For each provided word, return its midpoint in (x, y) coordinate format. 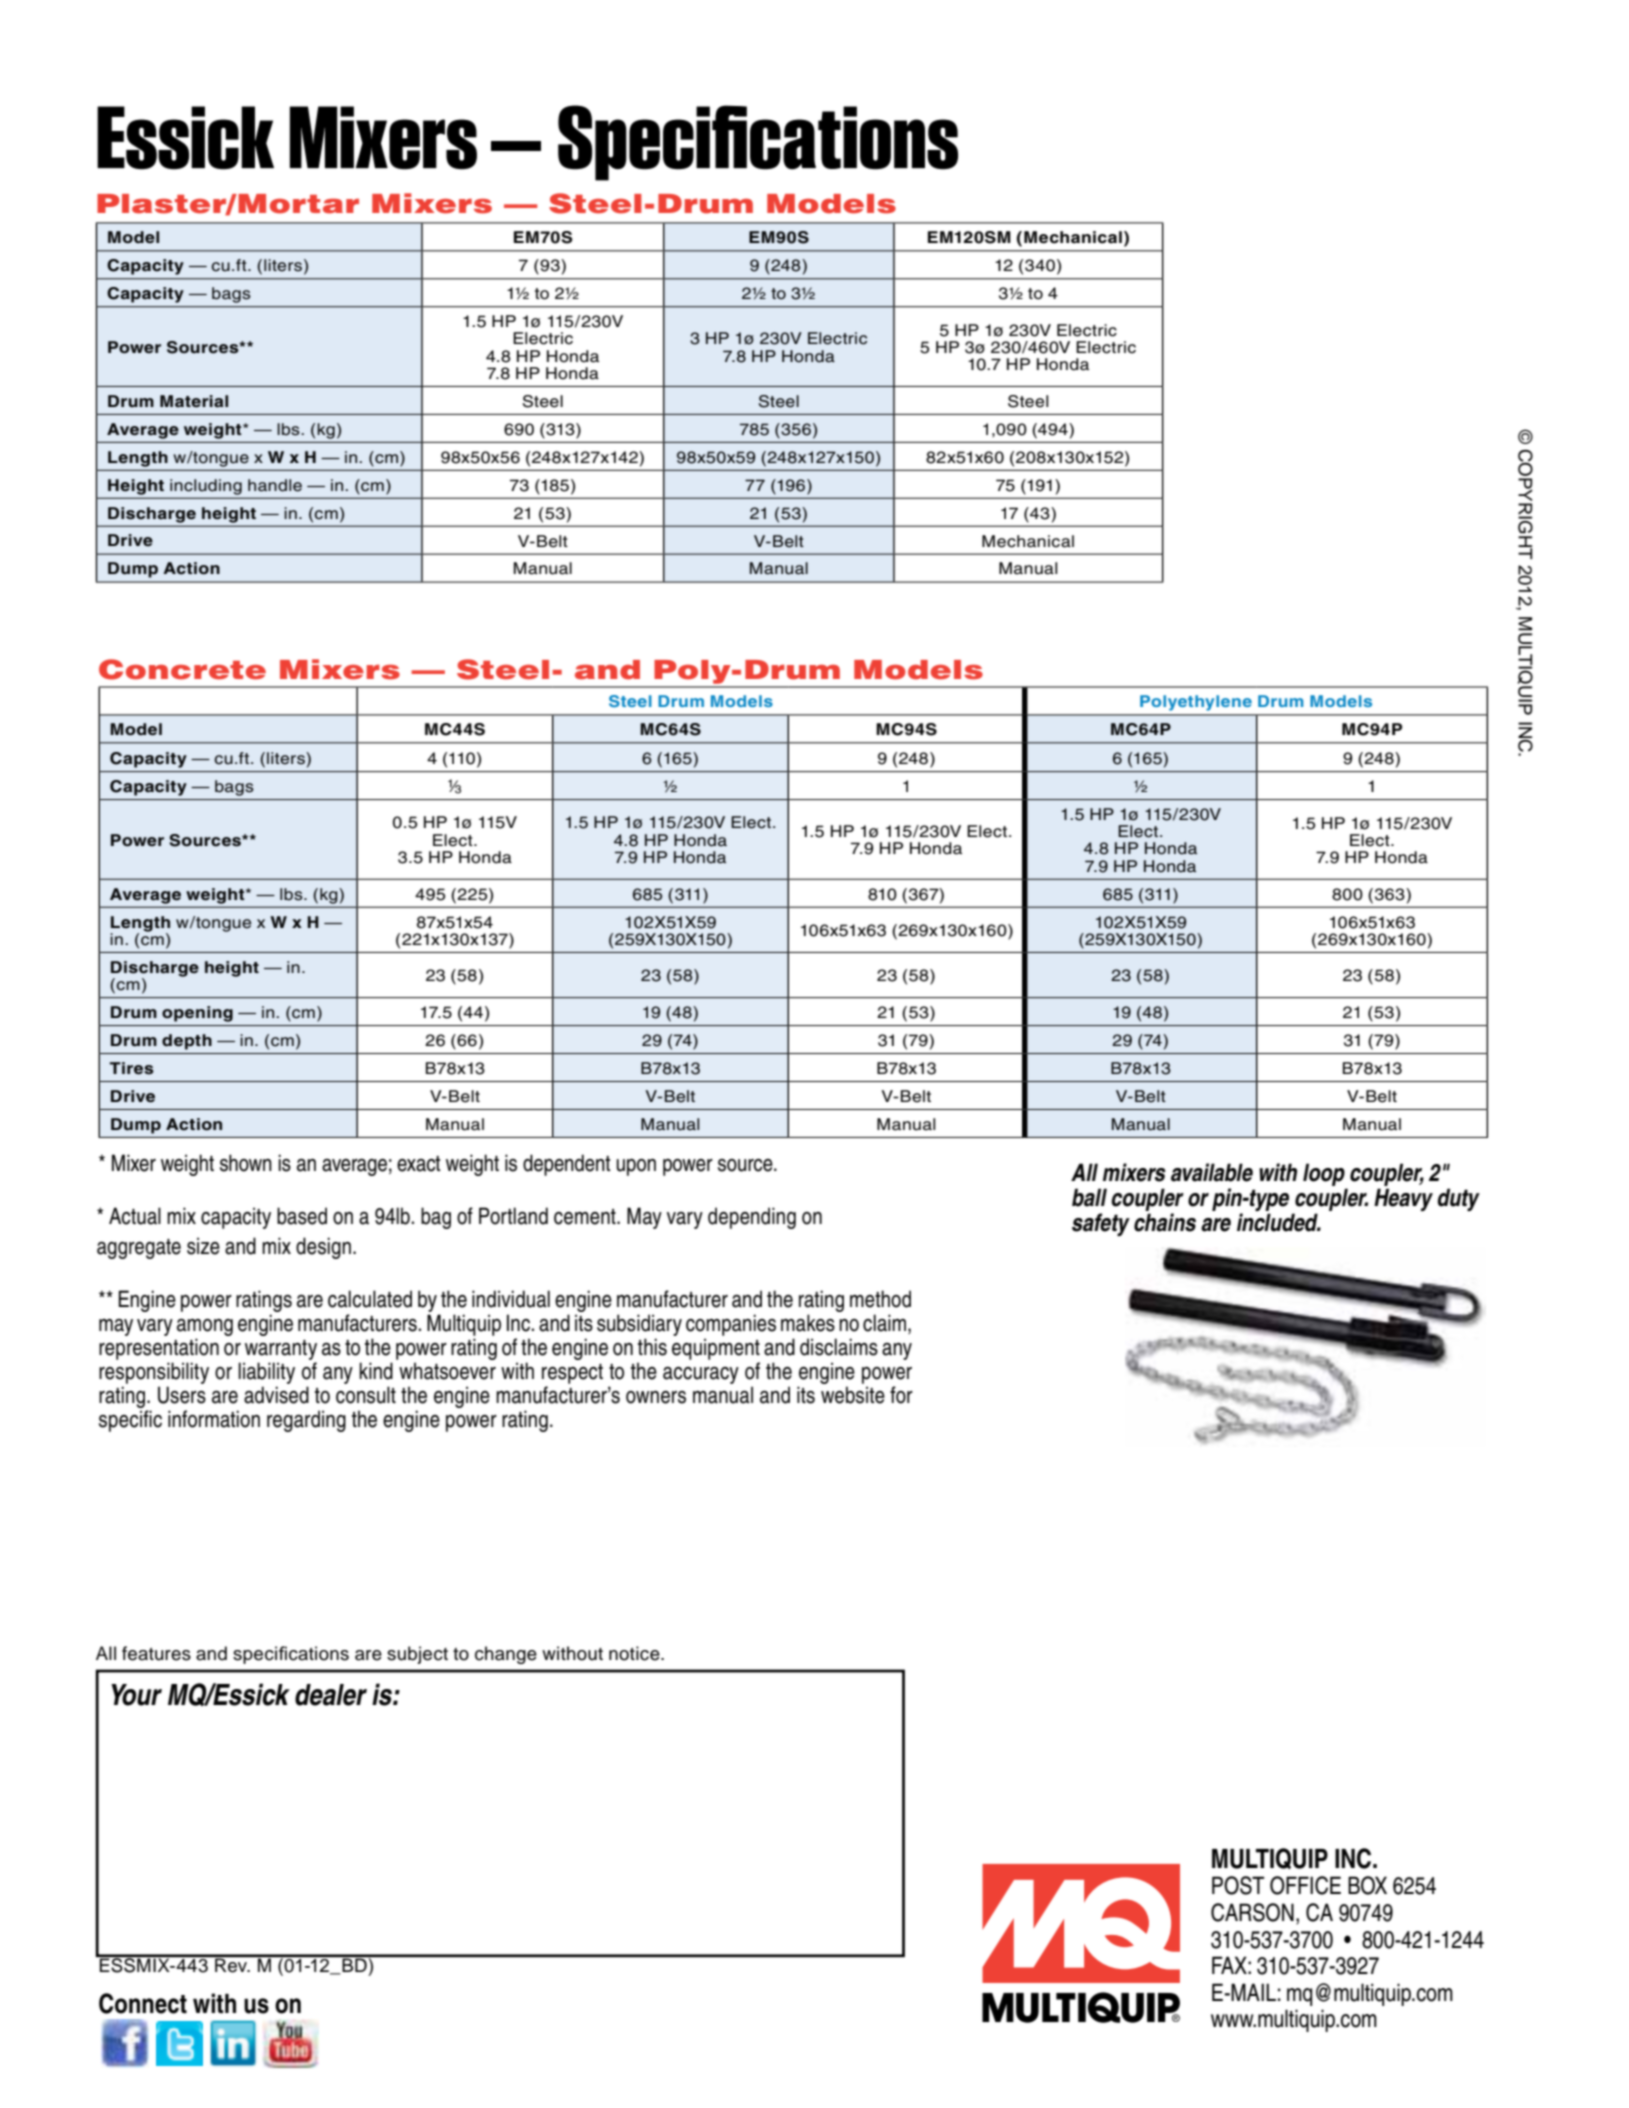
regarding (306, 1421)
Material (194, 401)
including (206, 487)
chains (1165, 1222)
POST (1238, 1885)
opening (197, 1014)
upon (636, 1167)
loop (1324, 1174)
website (853, 1395)
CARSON (1252, 1912)
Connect (143, 2003)
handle (275, 485)
